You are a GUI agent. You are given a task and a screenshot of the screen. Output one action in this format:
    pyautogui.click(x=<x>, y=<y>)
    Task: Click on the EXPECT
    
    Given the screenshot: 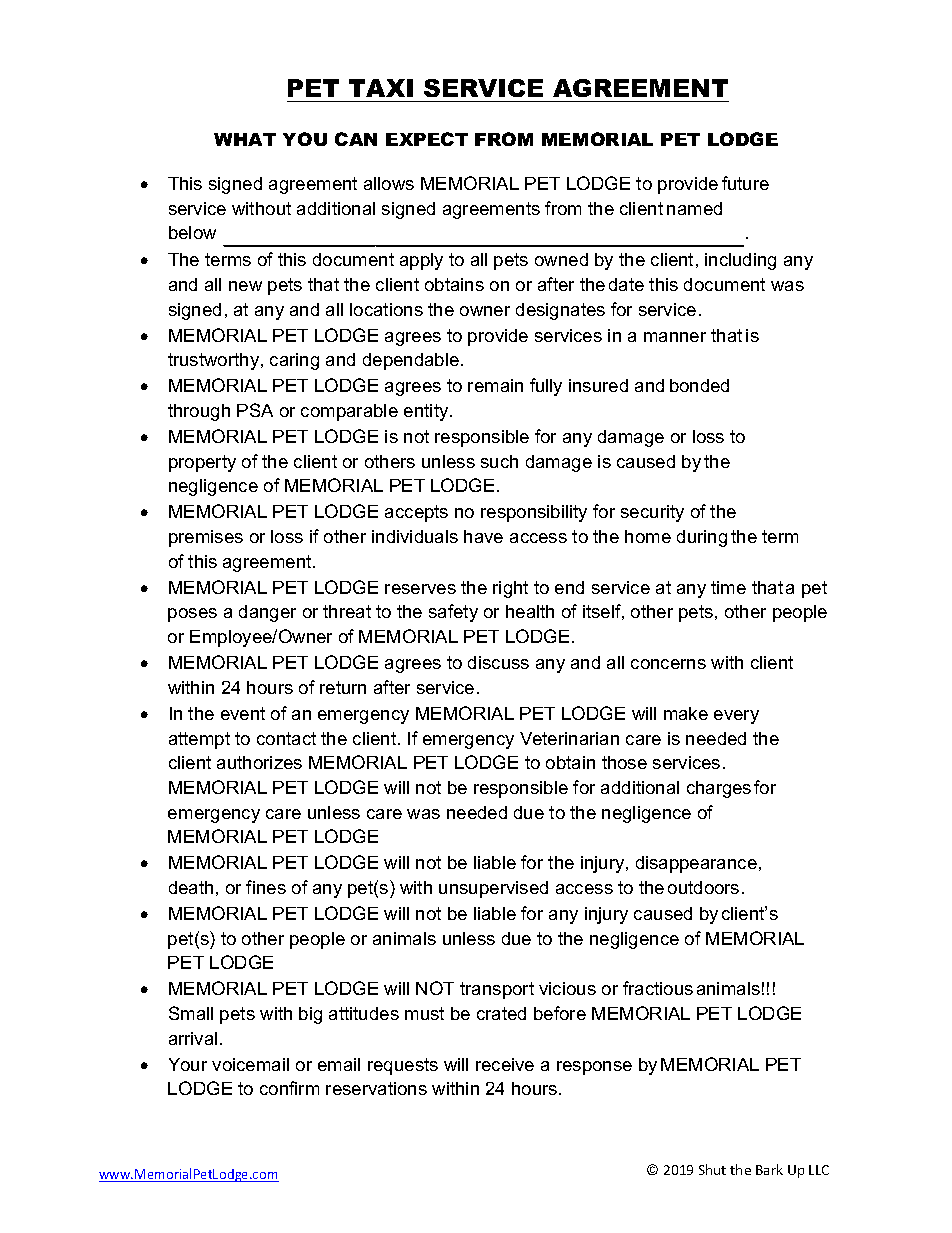 What is the action you would take?
    pyautogui.click(x=427, y=139)
